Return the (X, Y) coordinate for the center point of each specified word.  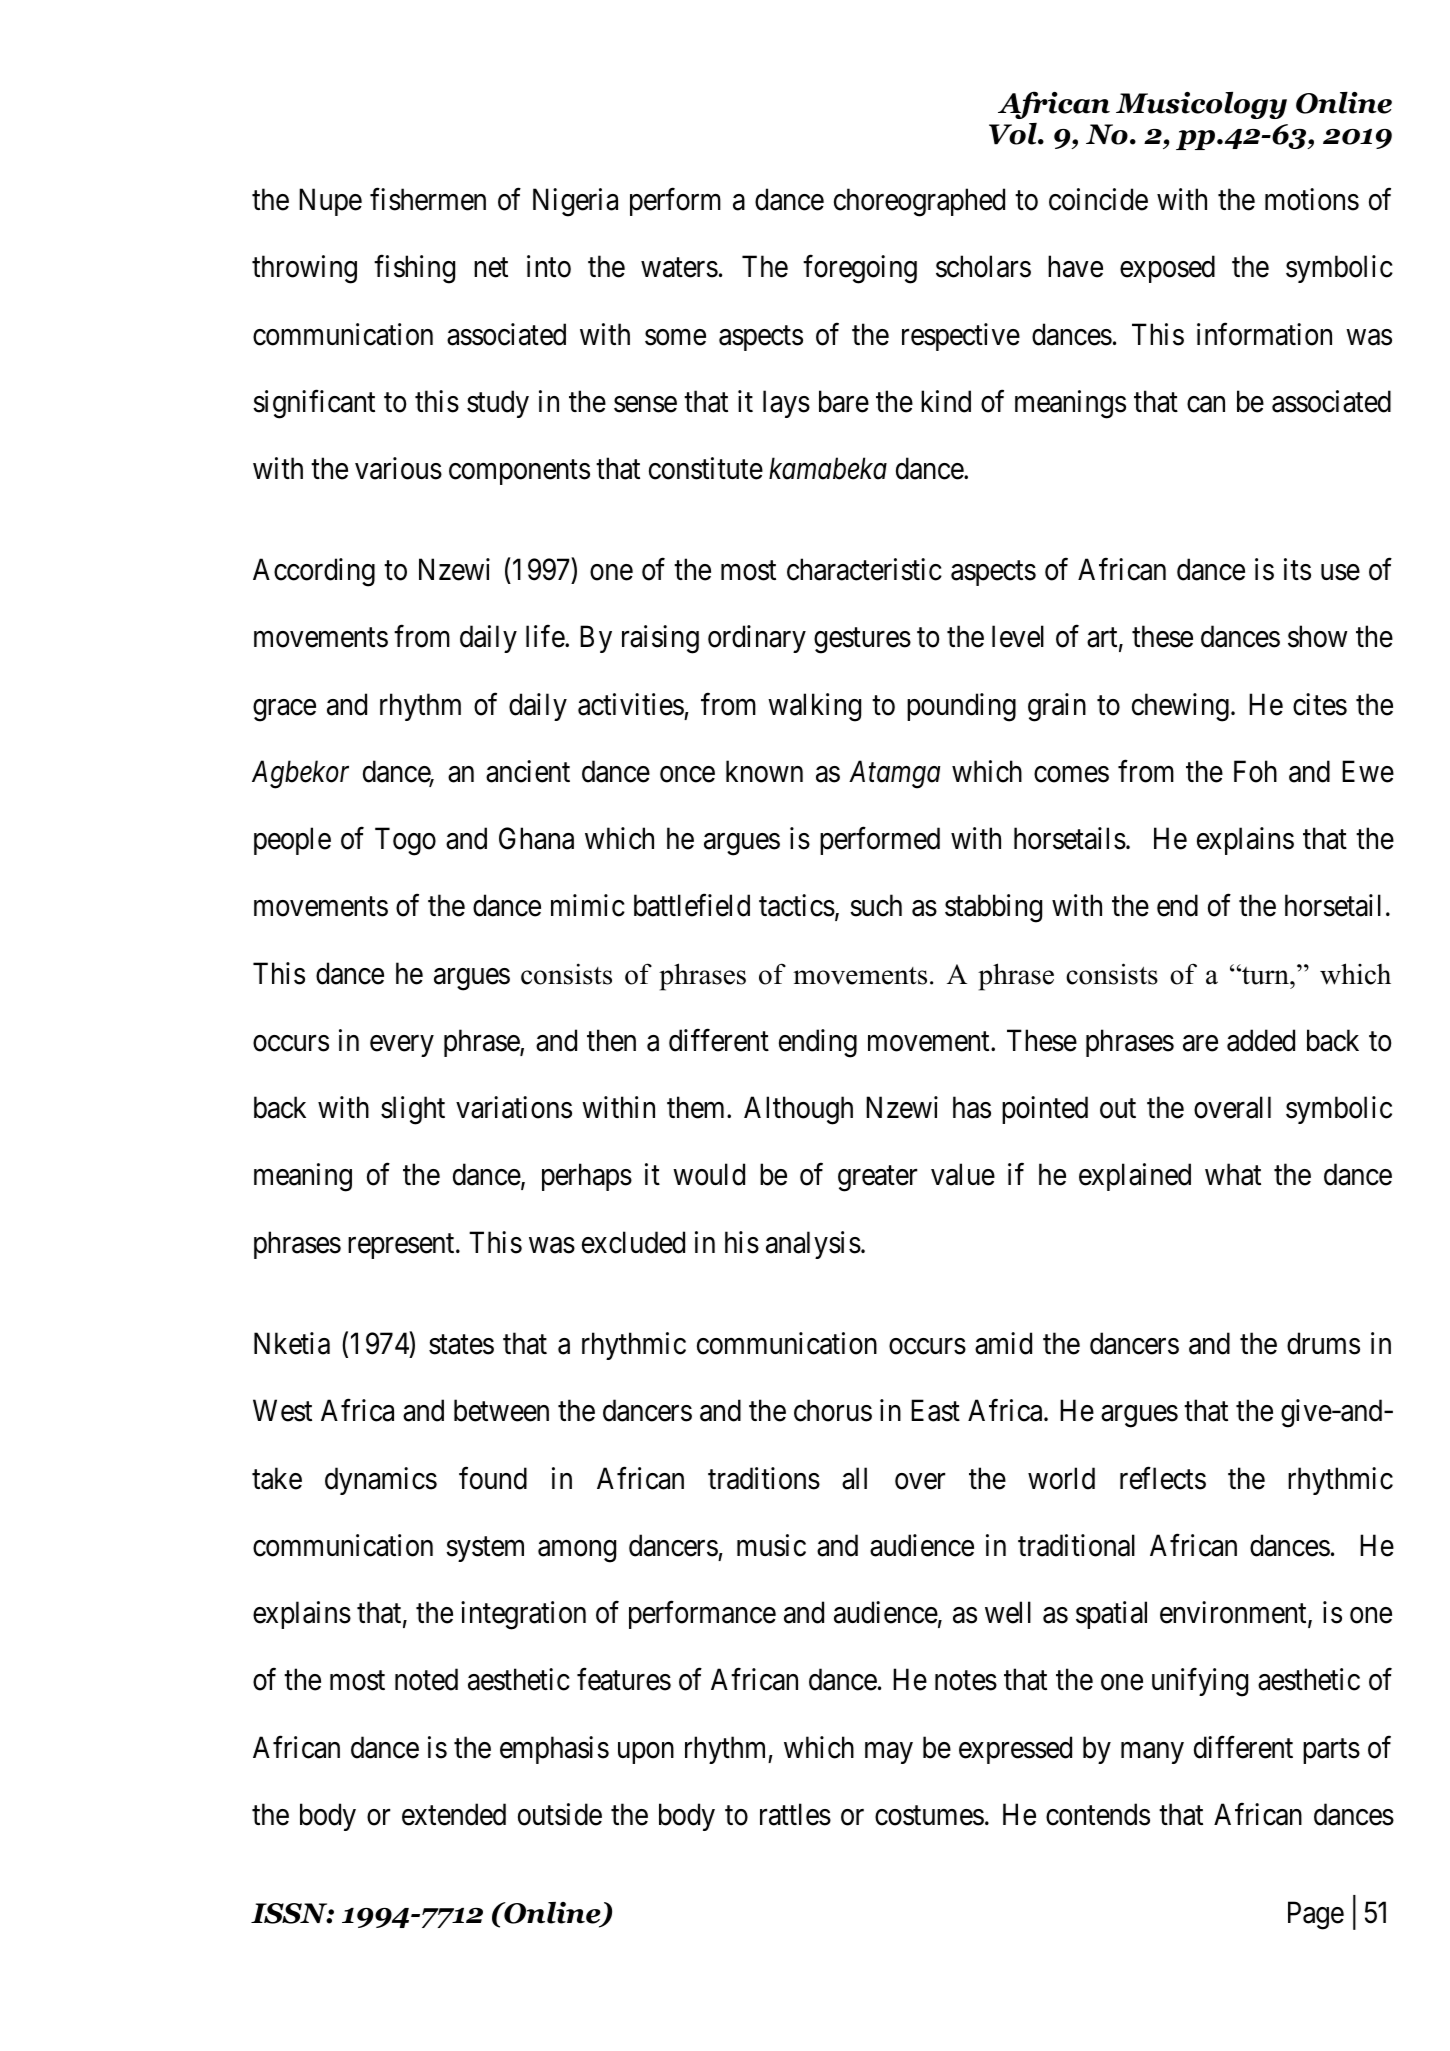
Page (1316, 1916)
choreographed (919, 202)
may (889, 1753)
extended (454, 1814)
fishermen (428, 199)
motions (1312, 199)
